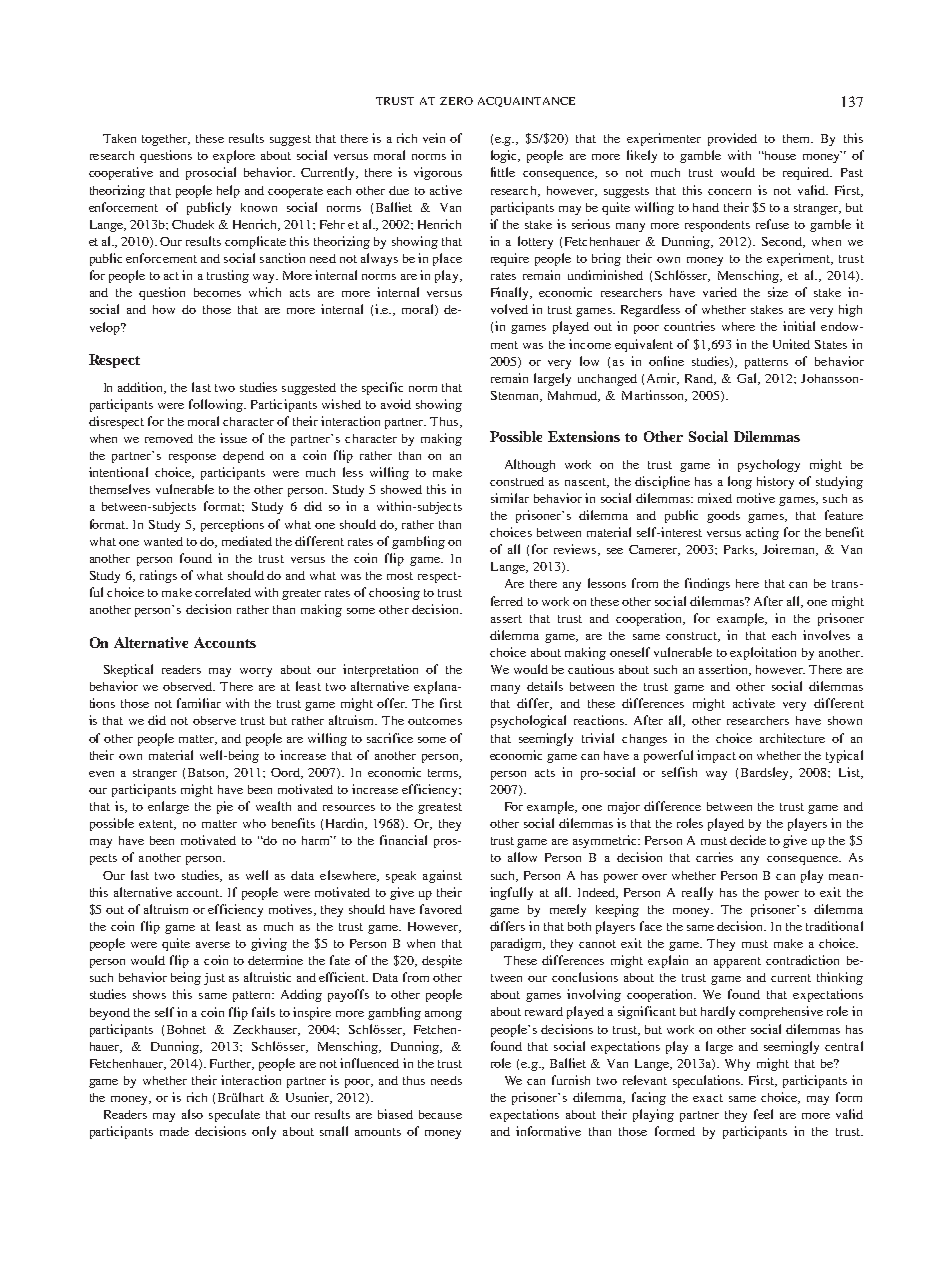 The height and width of the image is (1261, 952). Describe the element at coordinates (716, 756) in the image. I see `impact` at that location.
